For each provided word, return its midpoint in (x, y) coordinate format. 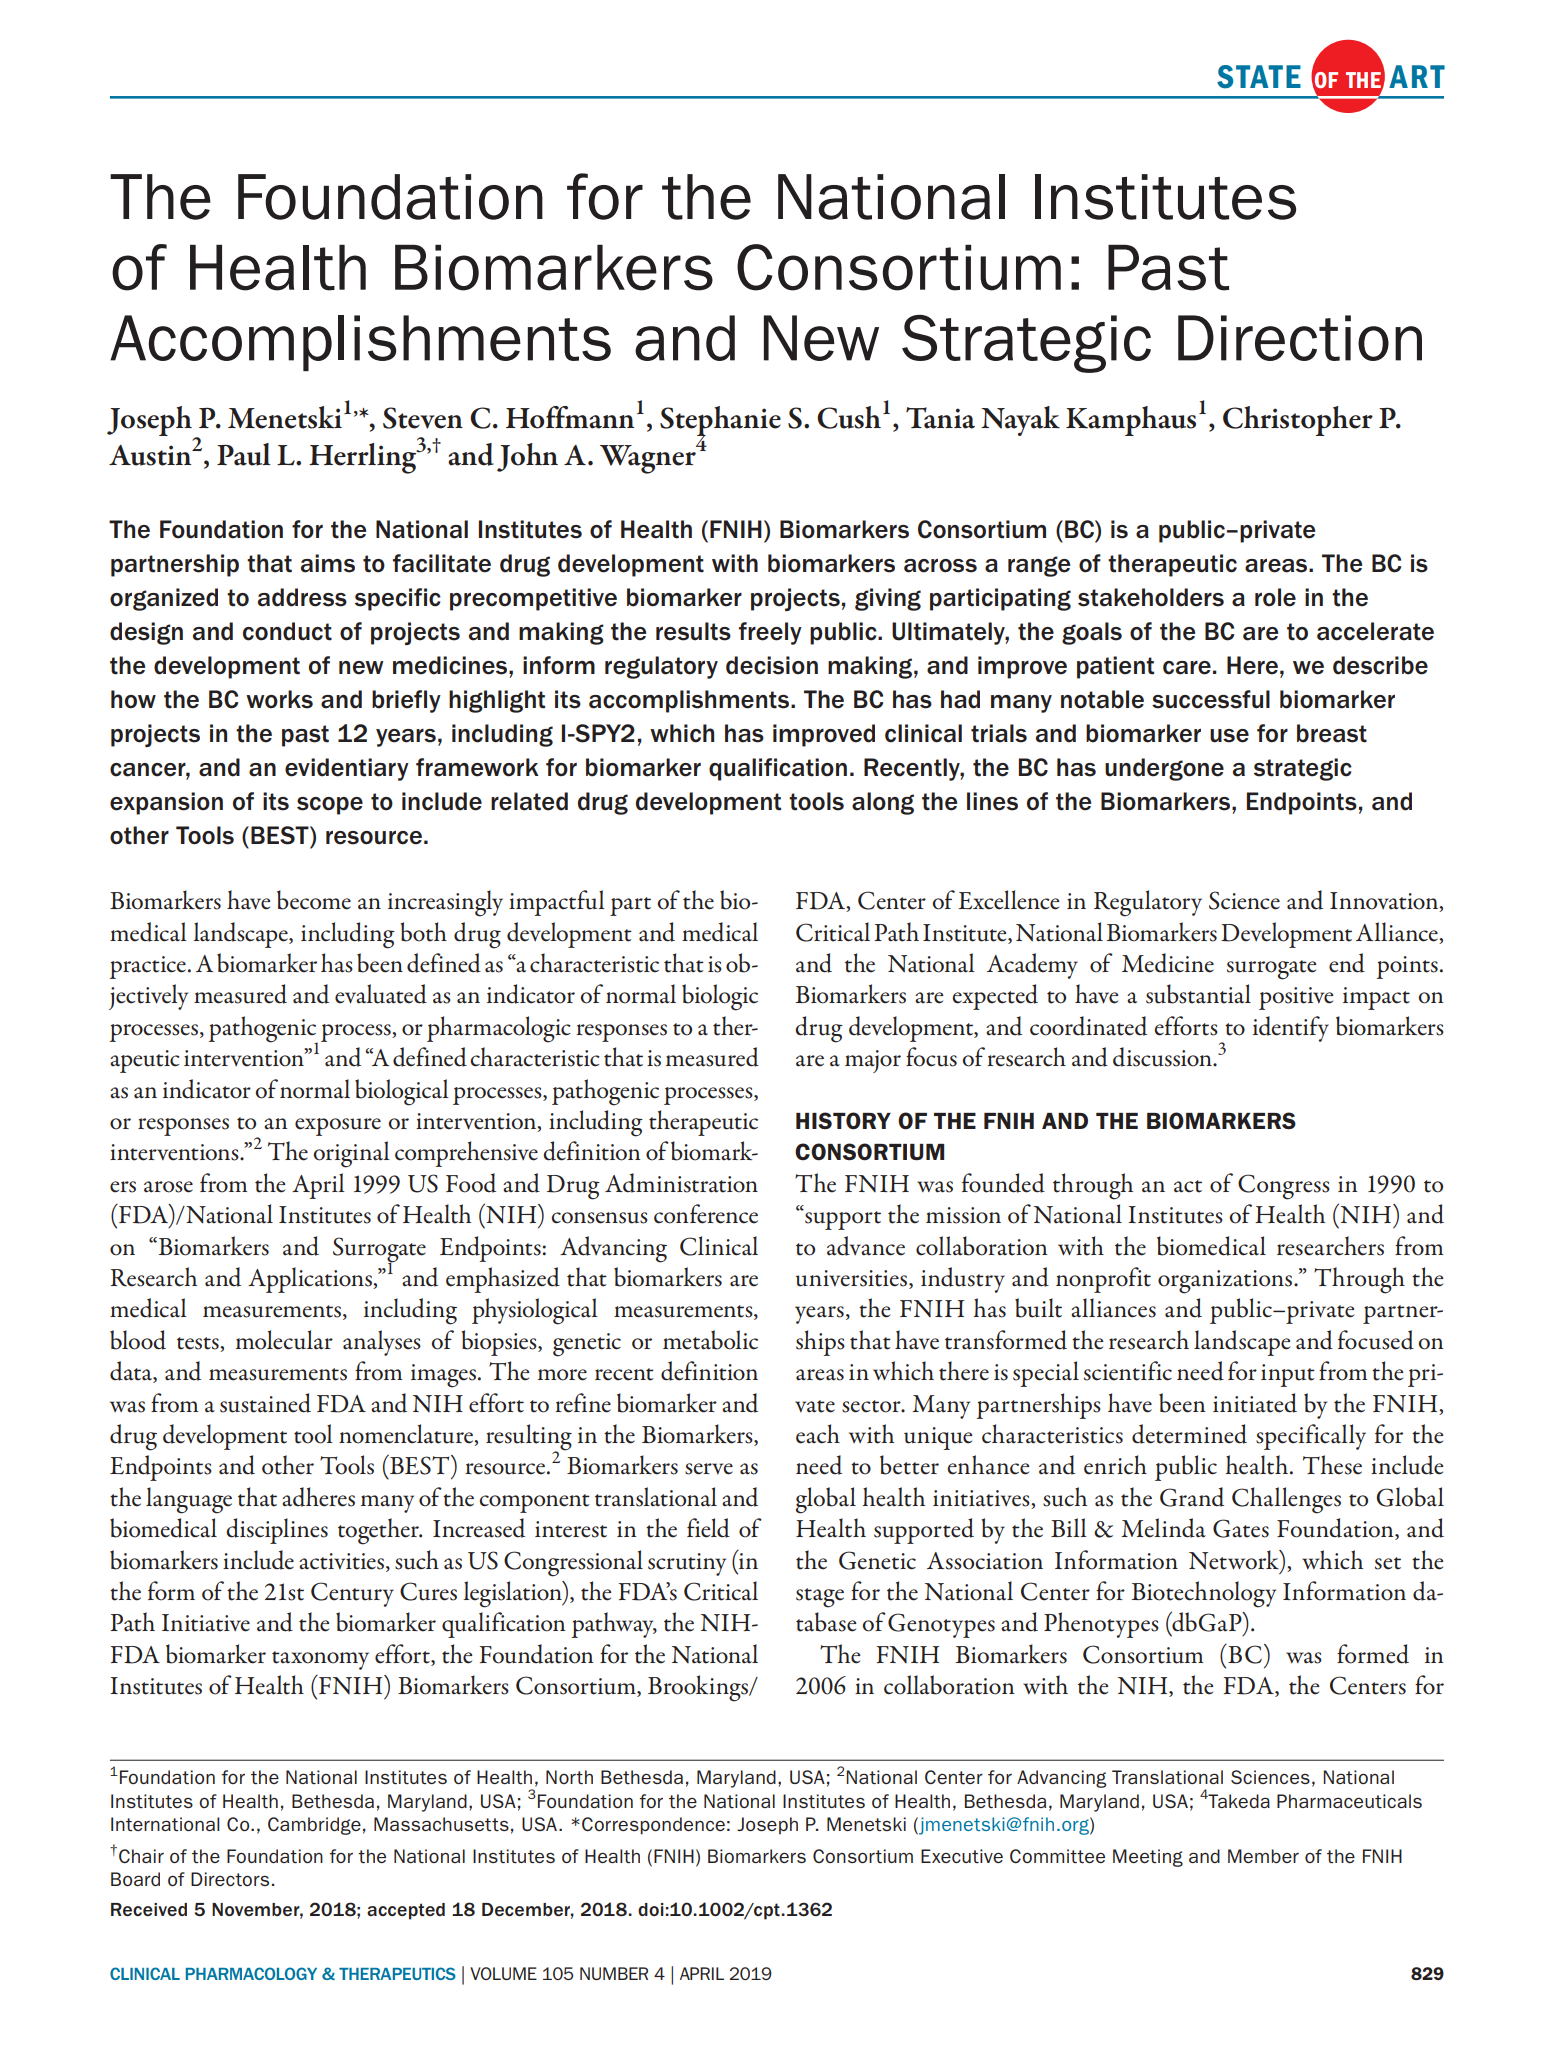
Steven (423, 418)
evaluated (381, 994)
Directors (230, 1879)
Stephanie (720, 422)
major (873, 1061)
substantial (1198, 994)
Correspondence (653, 1826)
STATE (1259, 77)
